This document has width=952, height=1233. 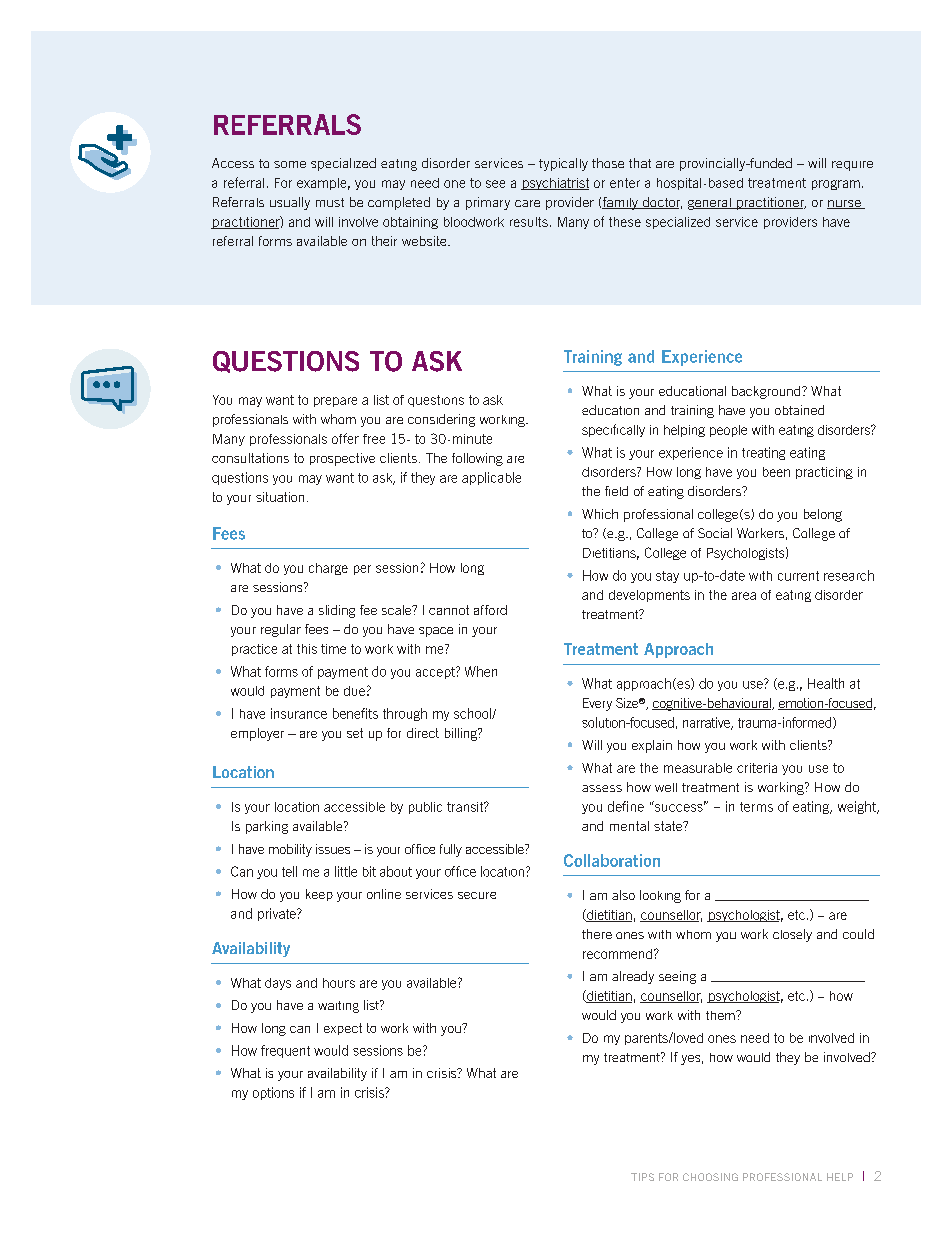 What do you see at coordinates (792, 935) in the document?
I see `closely` at bounding box center [792, 935].
